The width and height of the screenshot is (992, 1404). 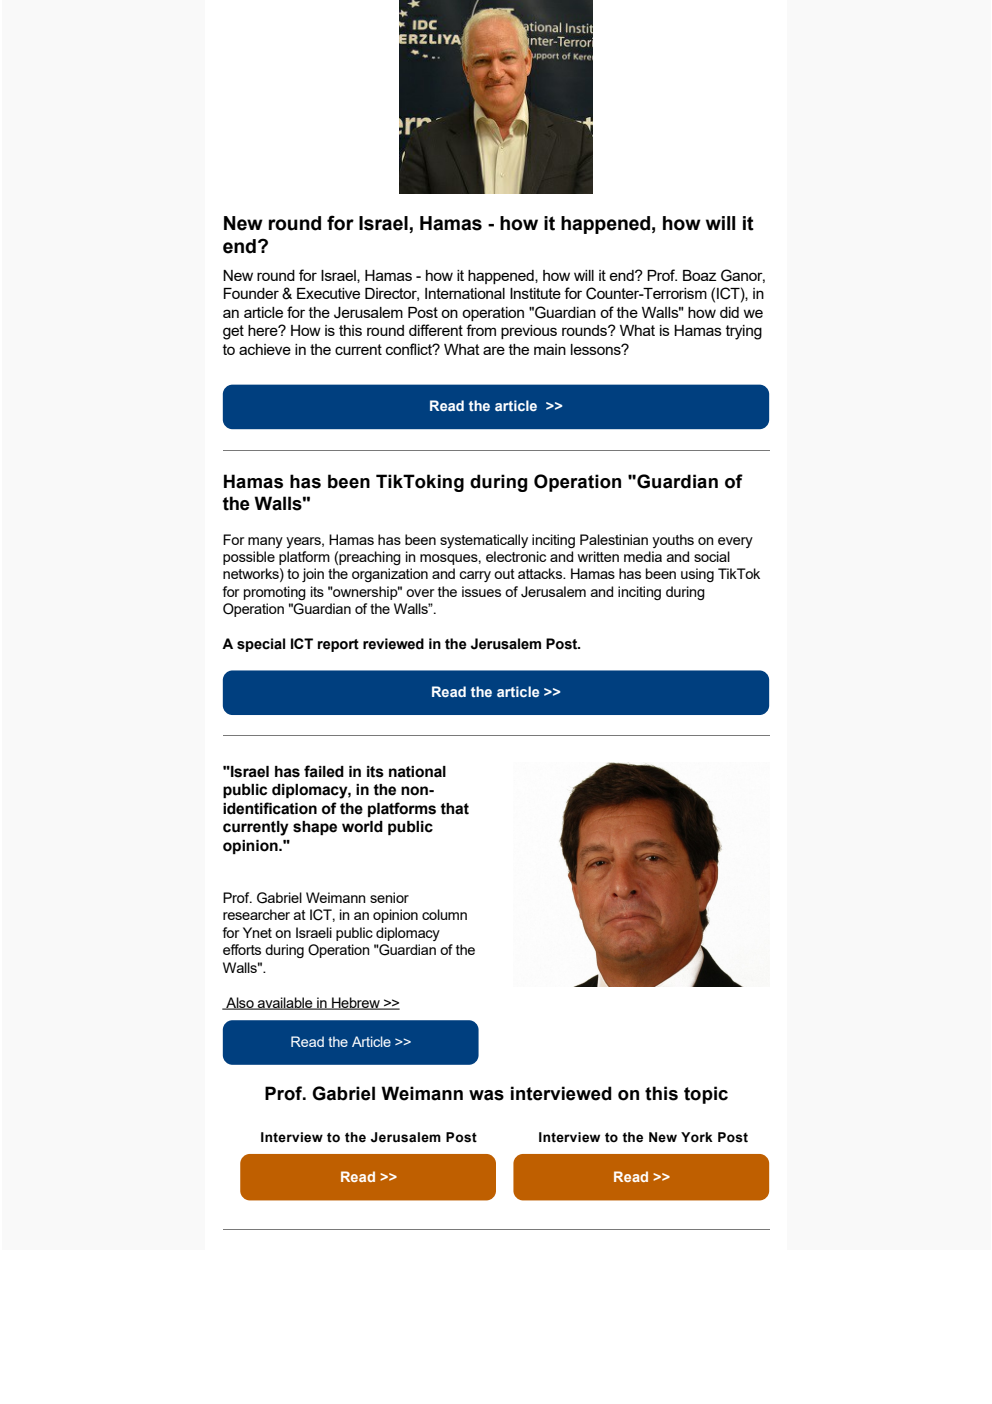 What do you see at coordinates (256, 914) in the screenshot?
I see `researcher` at bounding box center [256, 914].
